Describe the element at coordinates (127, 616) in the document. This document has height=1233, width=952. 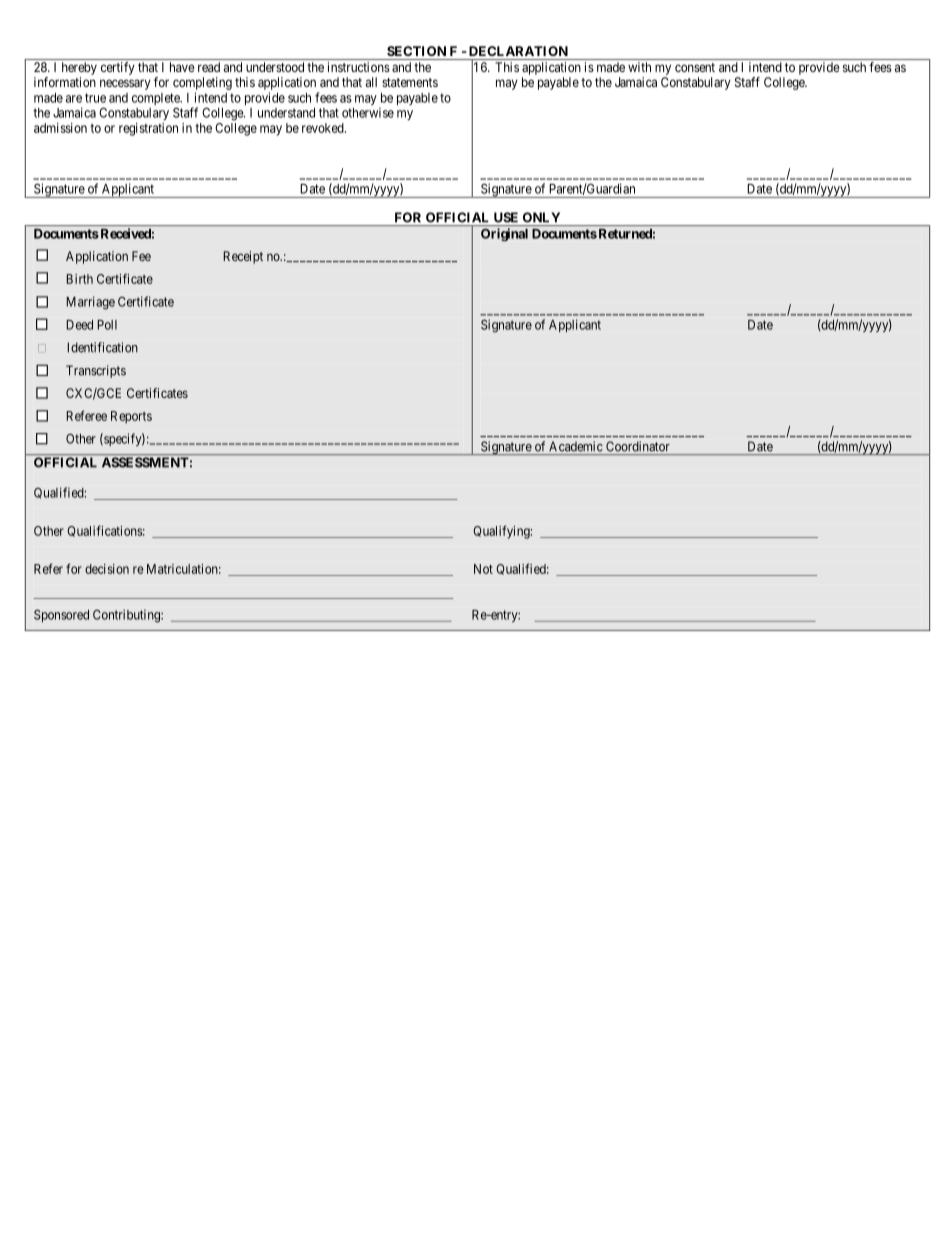
I see `Contributing` at that location.
